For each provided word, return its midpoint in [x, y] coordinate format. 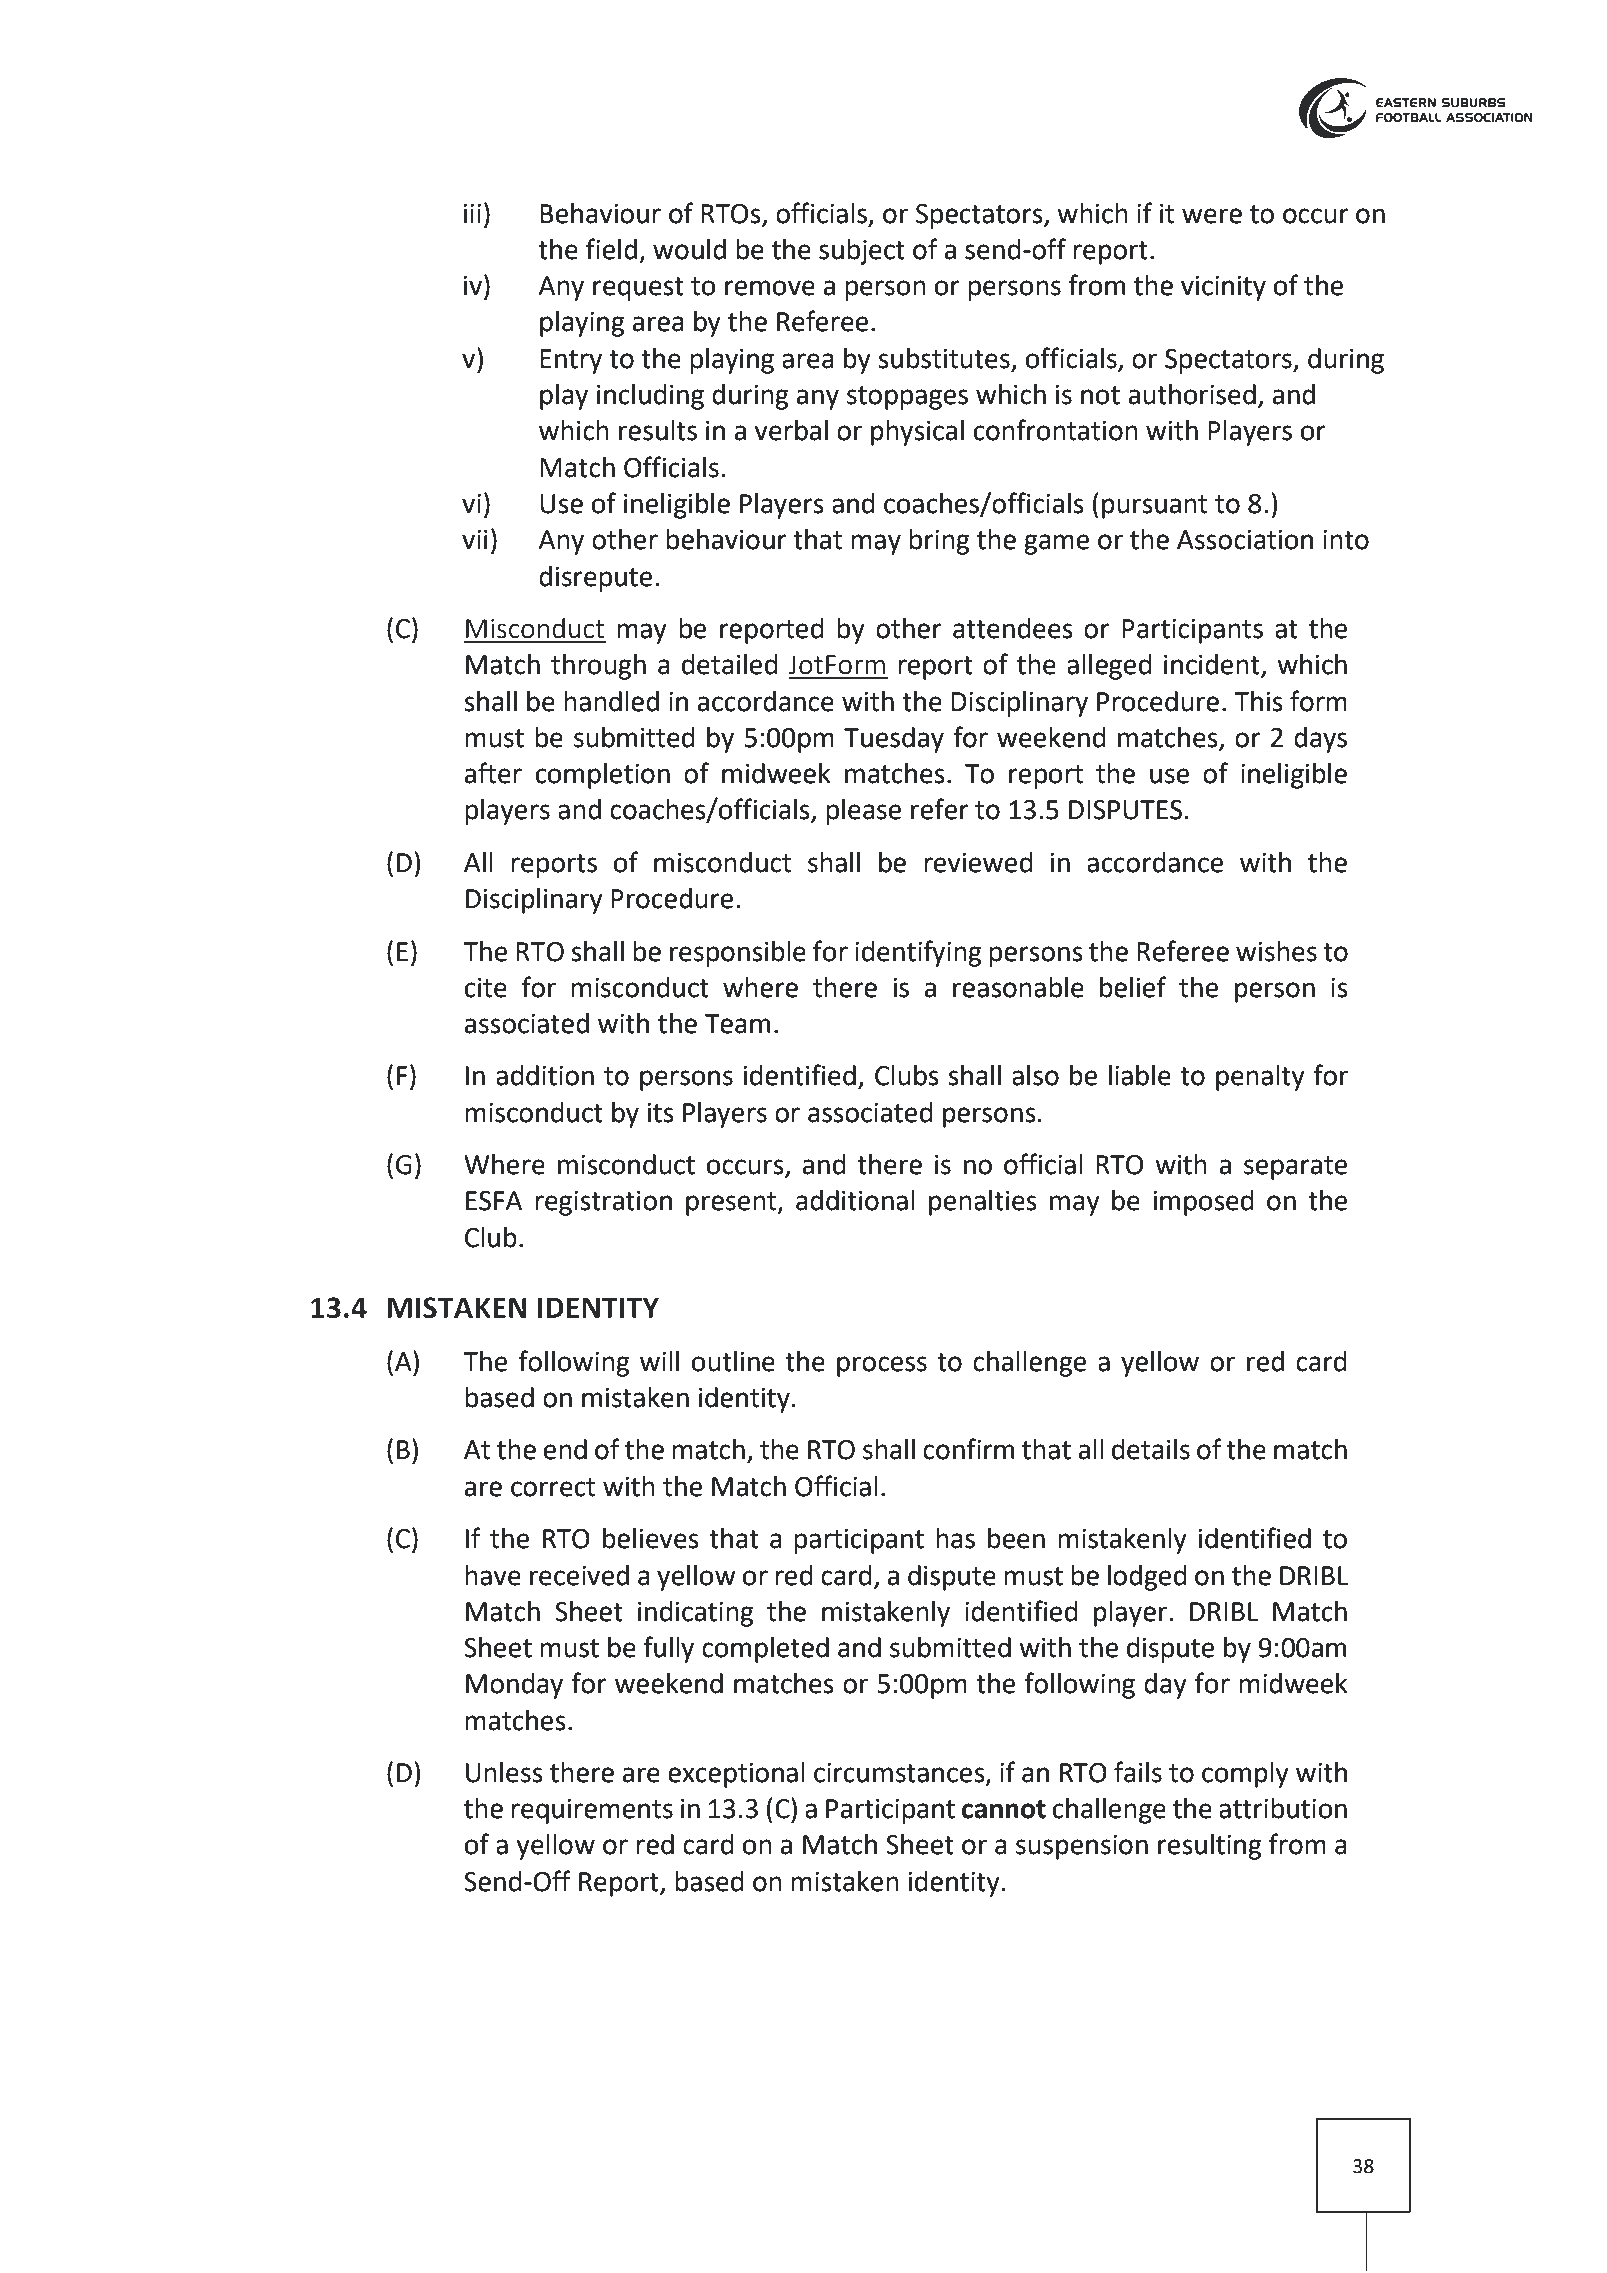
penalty [1260, 1078]
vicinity [1223, 288]
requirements [592, 1811]
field [611, 249]
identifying [918, 953]
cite [486, 988]
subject [862, 252]
